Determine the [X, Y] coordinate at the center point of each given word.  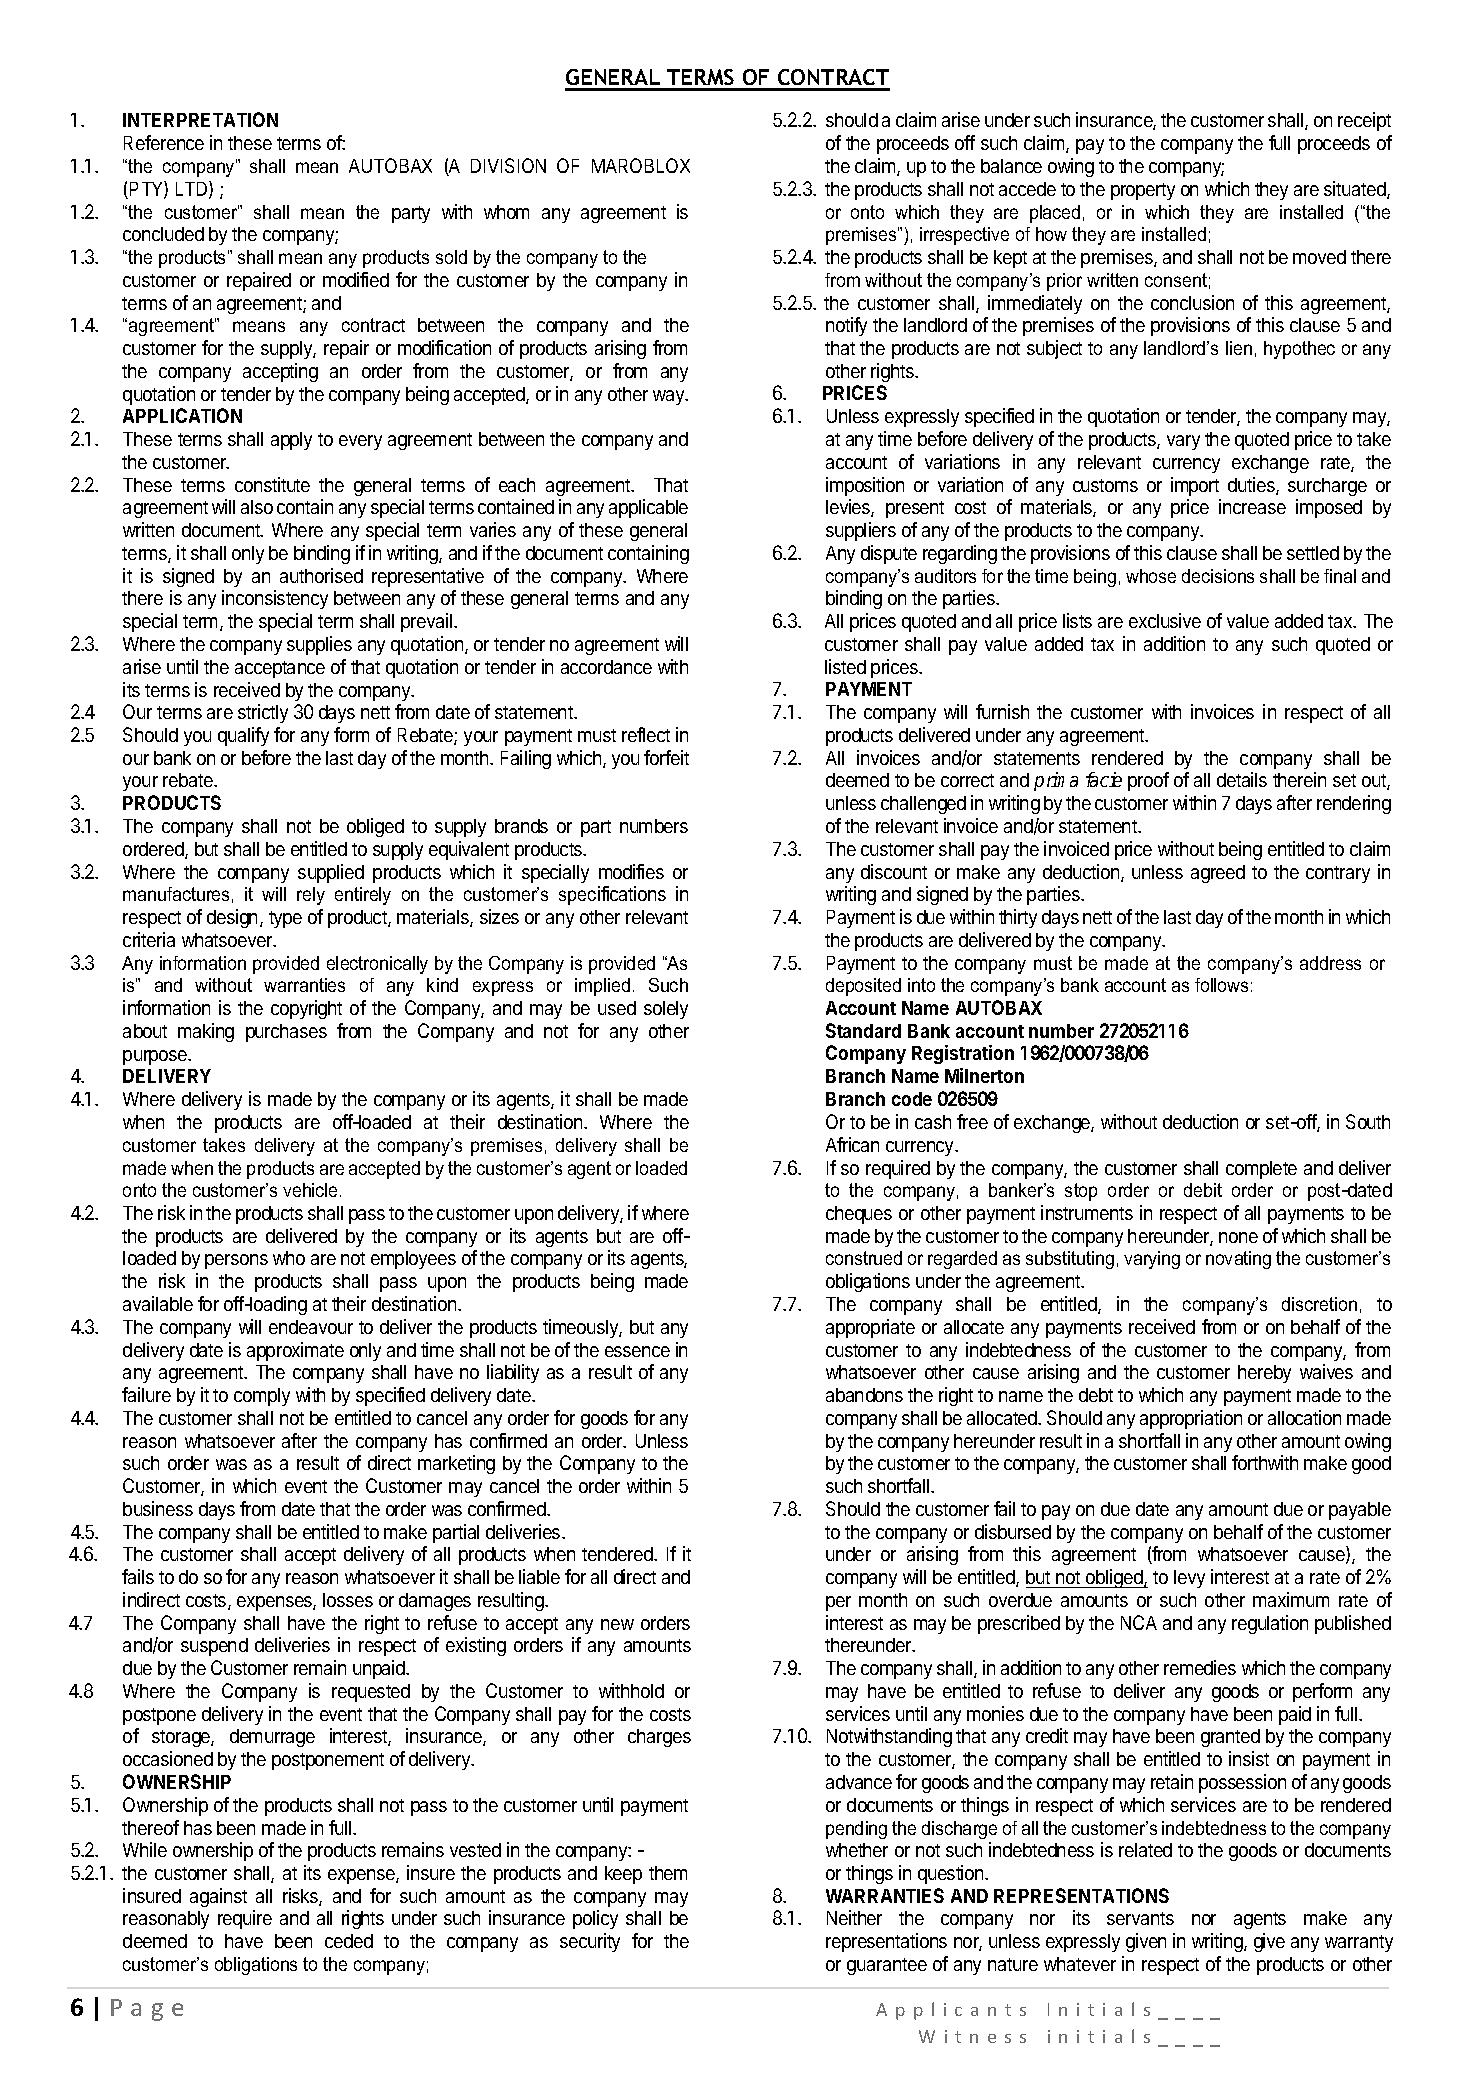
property [1143, 191]
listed [845, 666]
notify [846, 326]
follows [1221, 985]
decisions [1218, 576]
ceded [349, 1941]
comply [262, 1397]
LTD [193, 190]
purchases [286, 1033]
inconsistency [275, 599]
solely [666, 1010]
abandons [864, 1395]
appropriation [1191, 1419]
